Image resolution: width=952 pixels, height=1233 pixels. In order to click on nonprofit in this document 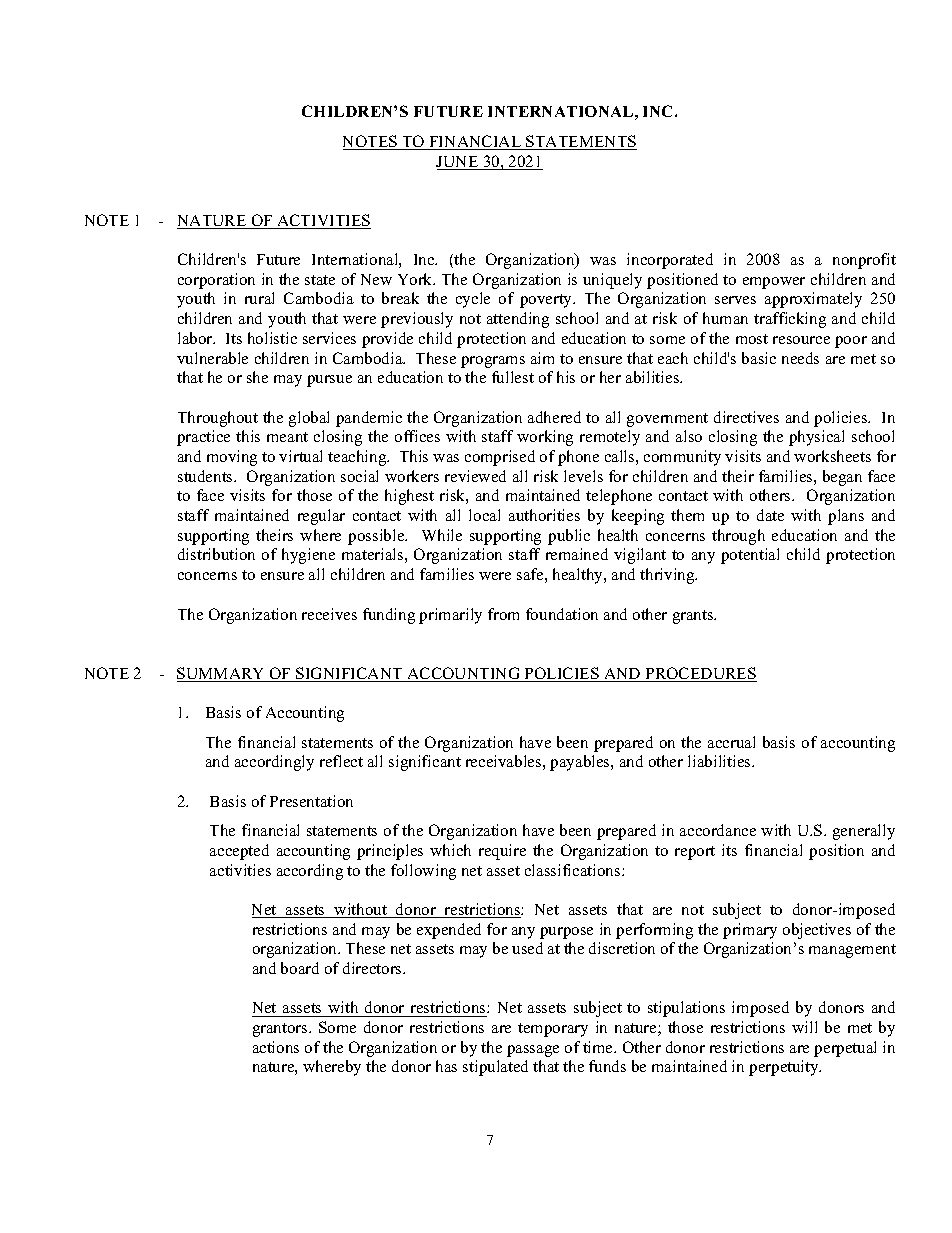, I will do `click(864, 261)`.
